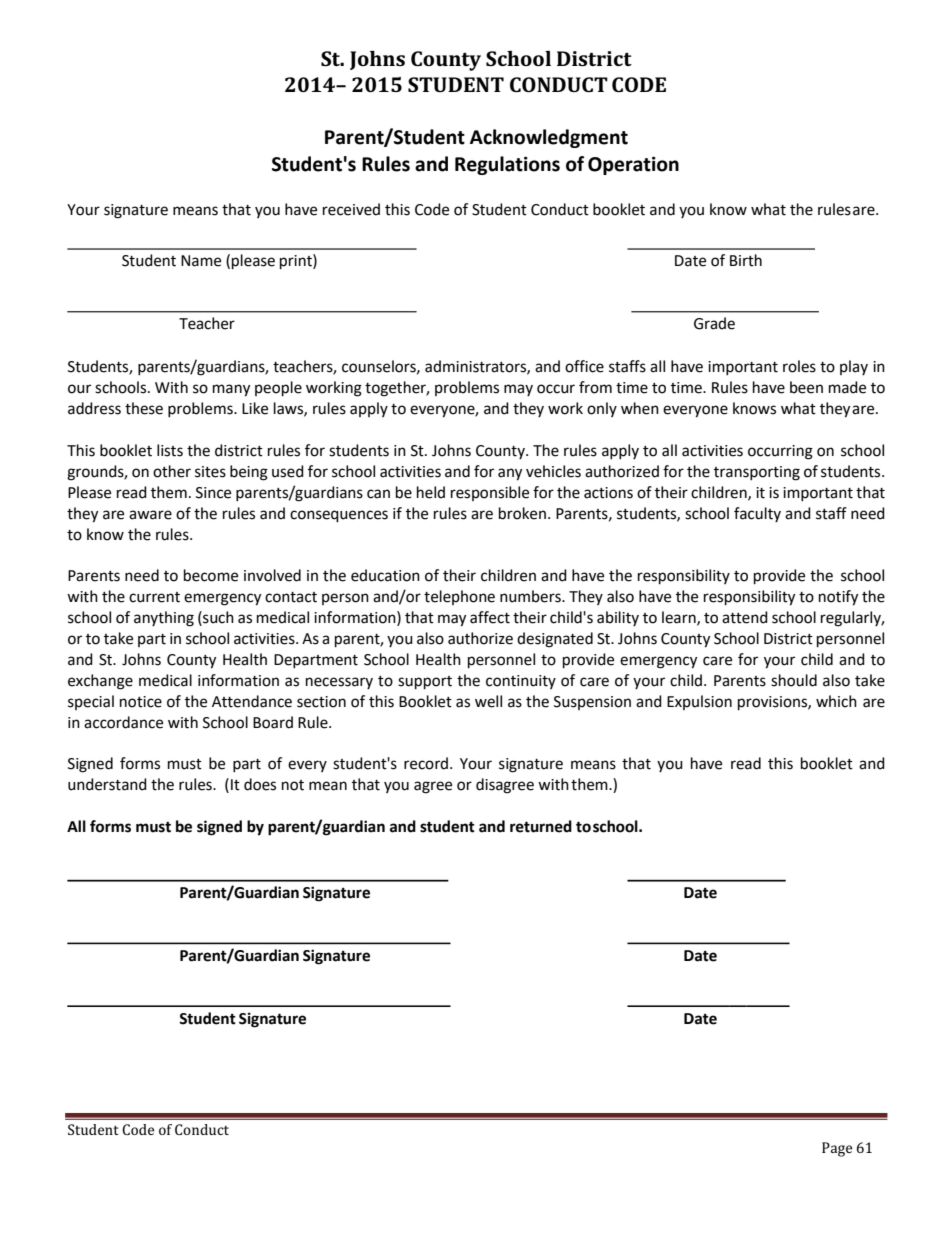 The width and height of the page is (952, 1233). What do you see at coordinates (746, 260) in the page?
I see `Birth` at bounding box center [746, 260].
